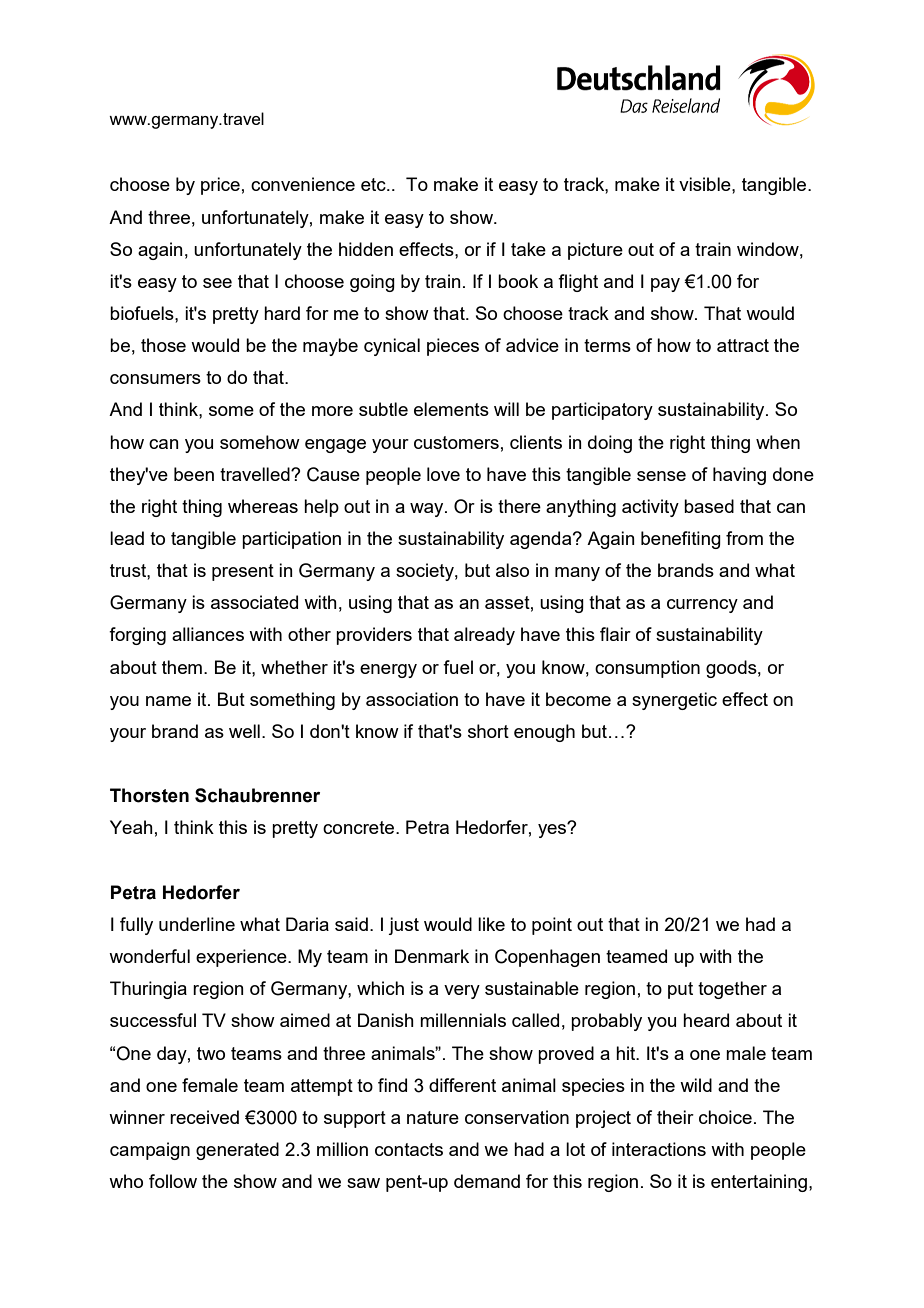 The image size is (924, 1308). Describe the element at coordinates (528, 249) in the screenshot. I see `take` at that location.
